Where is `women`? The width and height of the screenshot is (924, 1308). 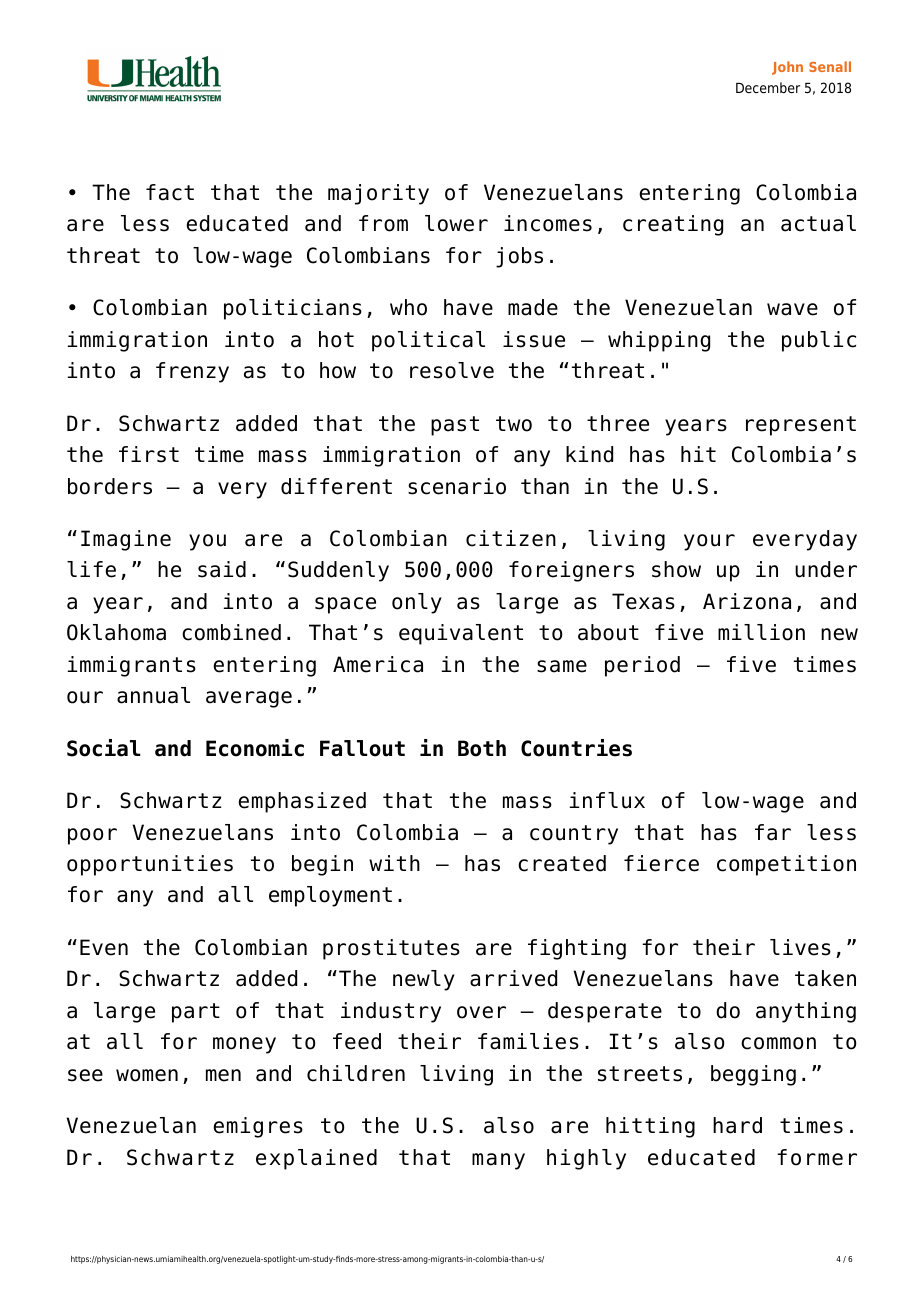
women is located at coordinates (147, 1075).
